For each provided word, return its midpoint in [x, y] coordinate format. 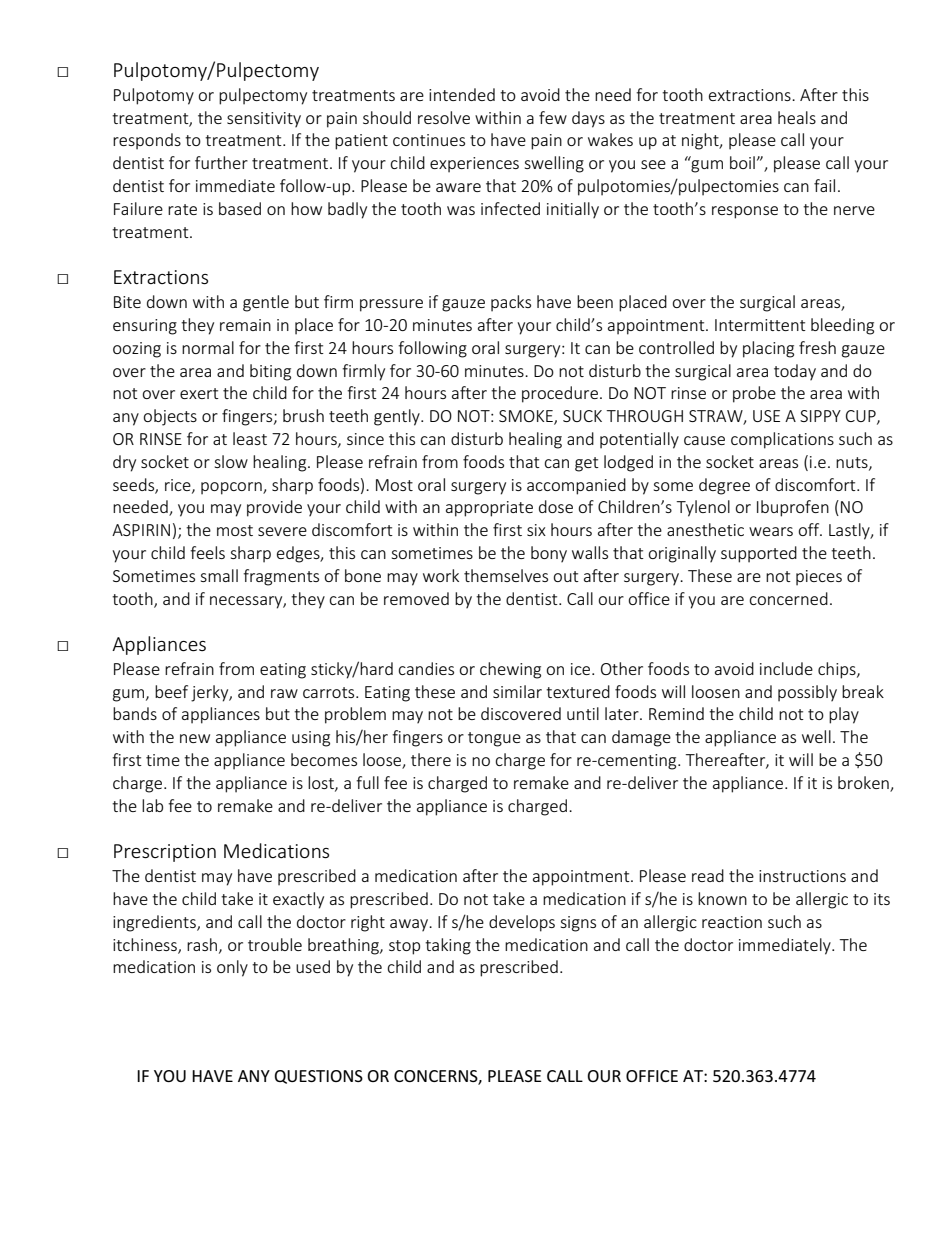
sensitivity [264, 120]
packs [511, 303]
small [219, 575]
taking [448, 946]
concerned [788, 598]
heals [797, 117]
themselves [506, 575]
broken [863, 782]
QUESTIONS [318, 1077]
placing [768, 349]
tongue [494, 739]
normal [208, 347]
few [553, 117]
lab [152, 805]
